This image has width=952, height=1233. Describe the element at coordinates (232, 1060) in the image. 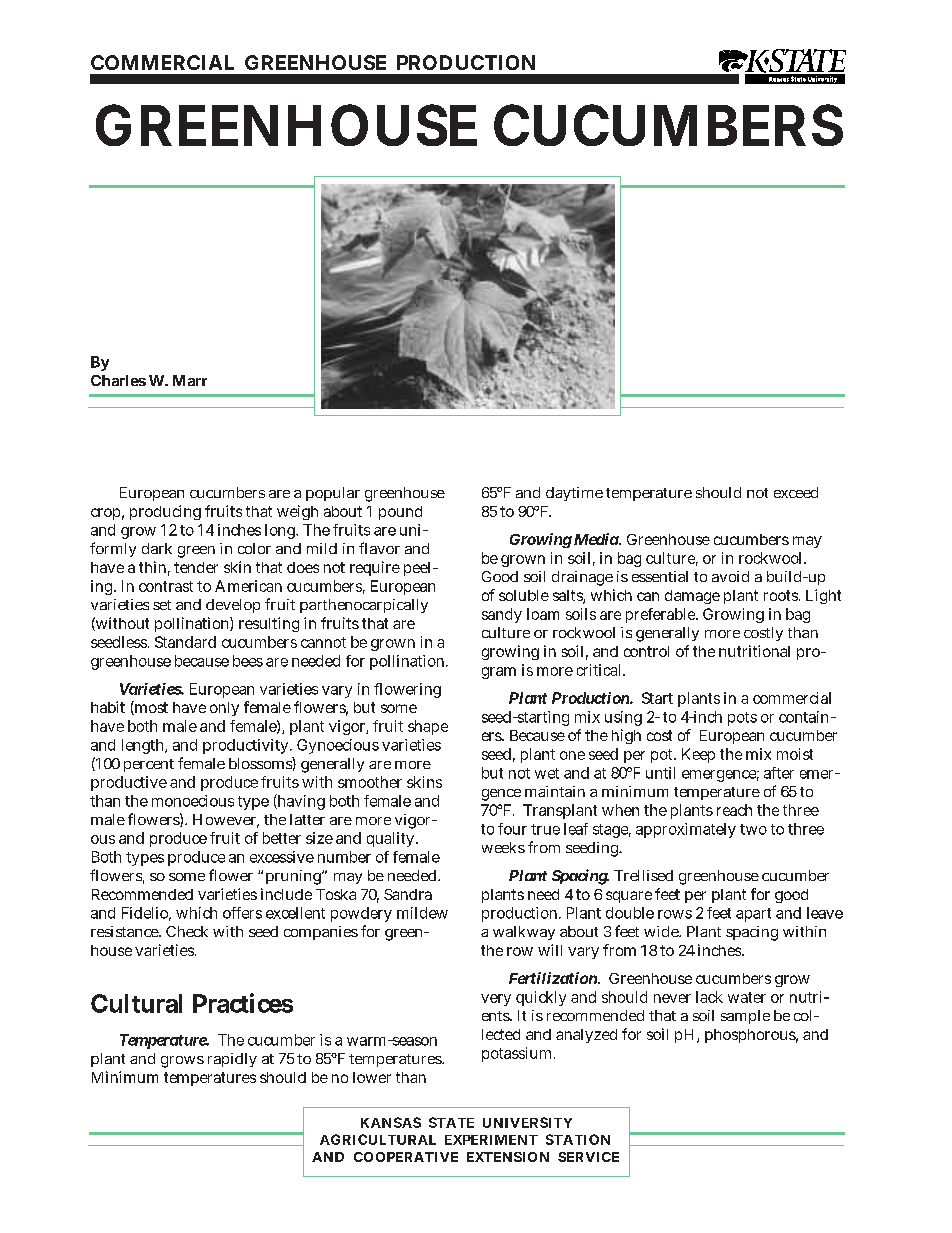

I see `rapidly` at that location.
